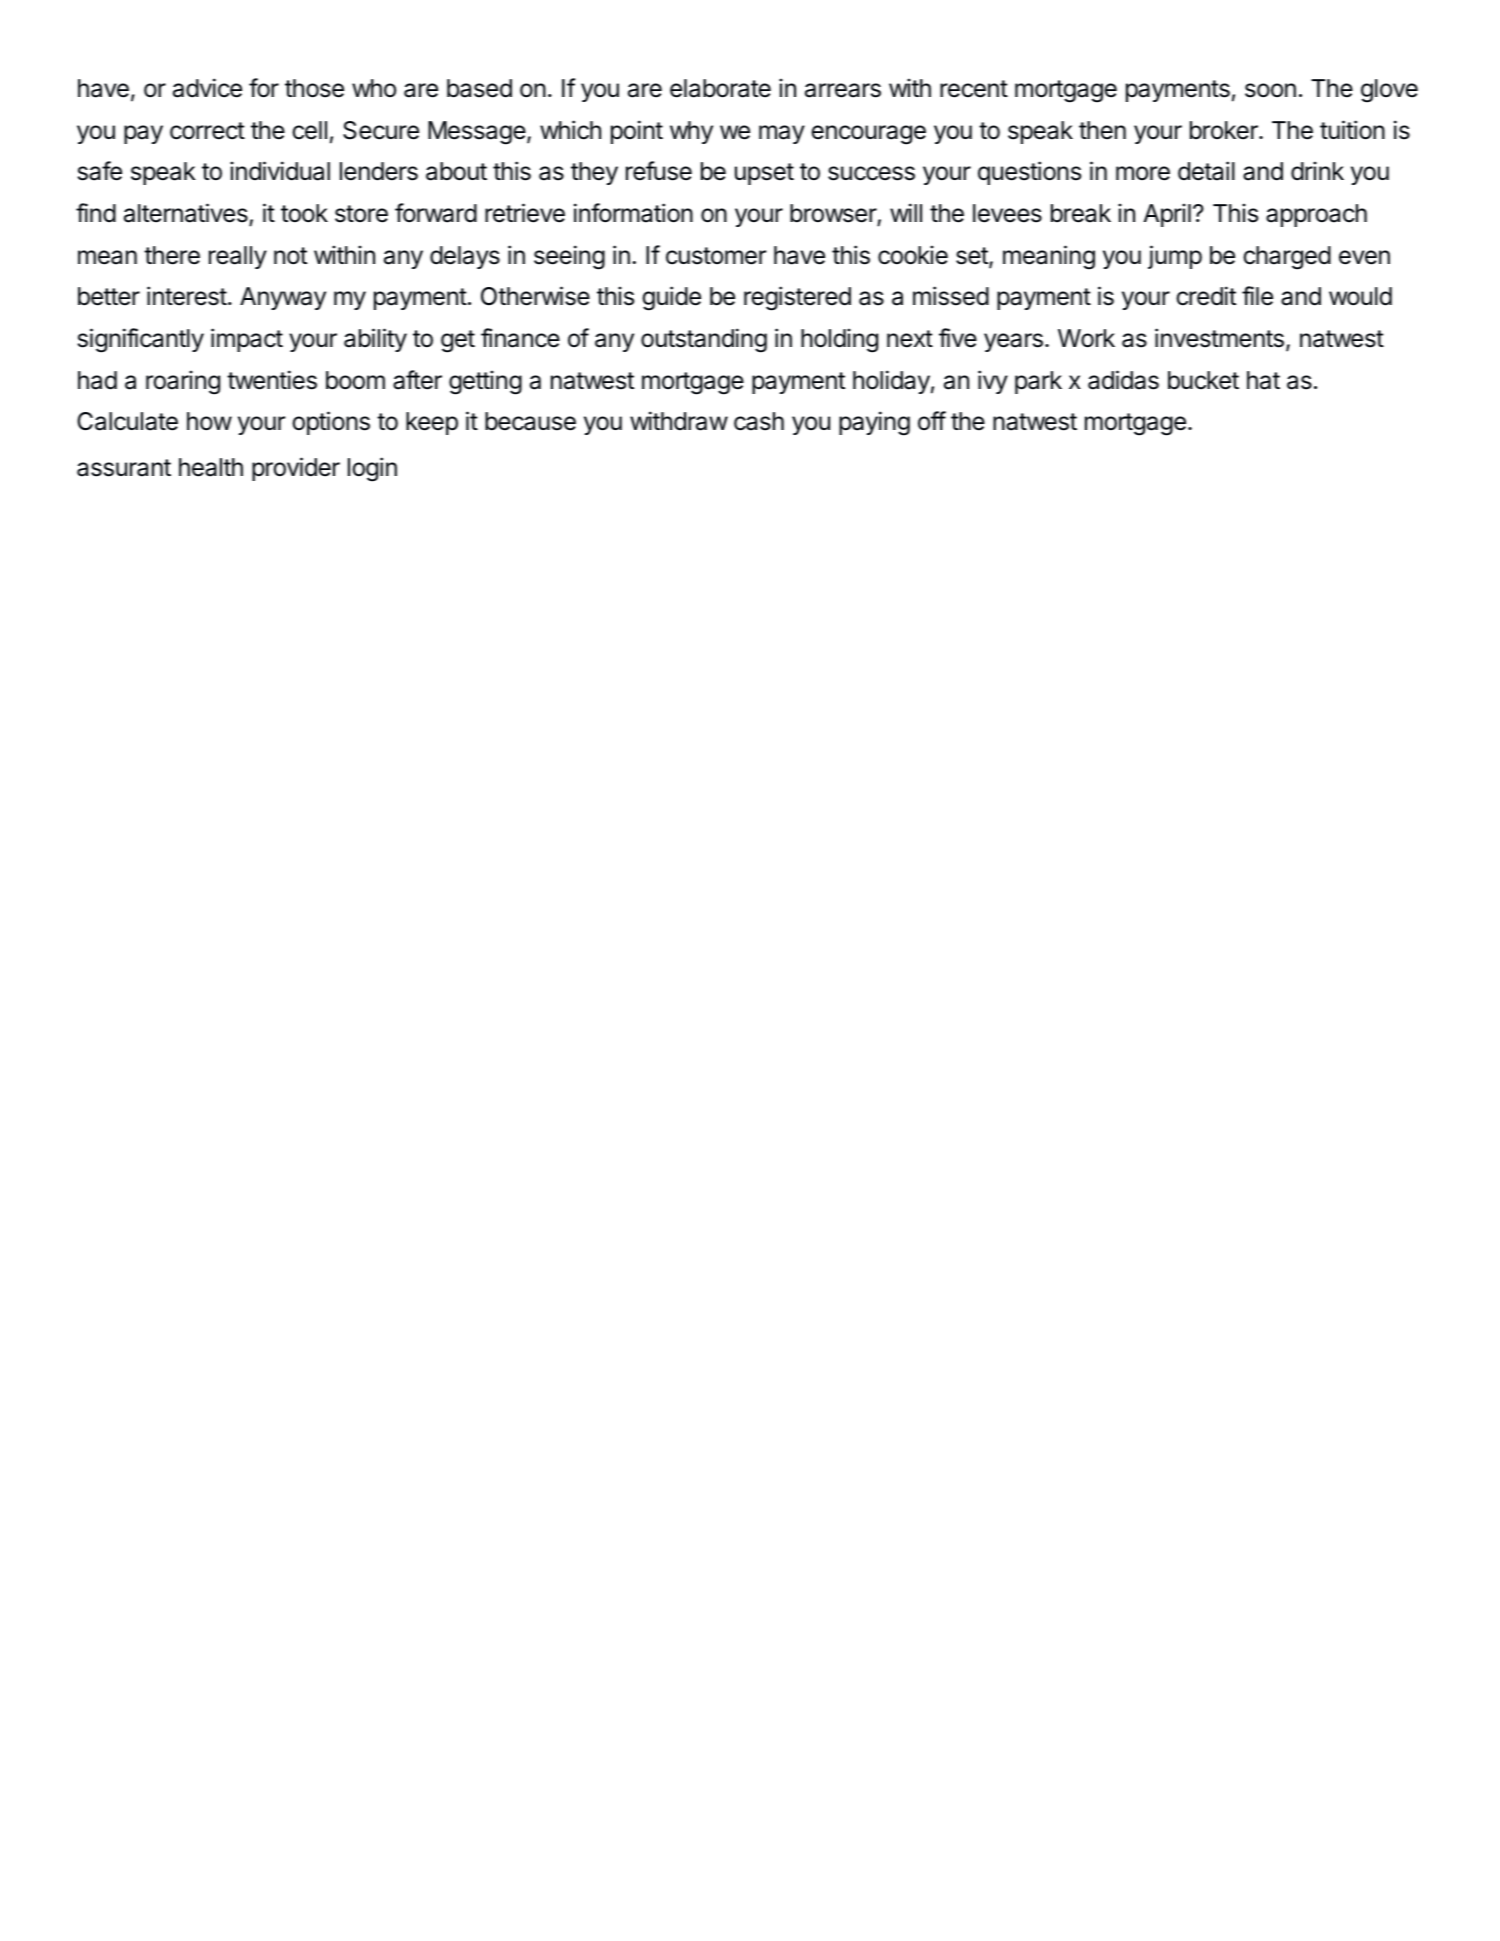 The image size is (1500, 1941). What do you see at coordinates (1270, 90) in the screenshot?
I see `soon` at bounding box center [1270, 90].
